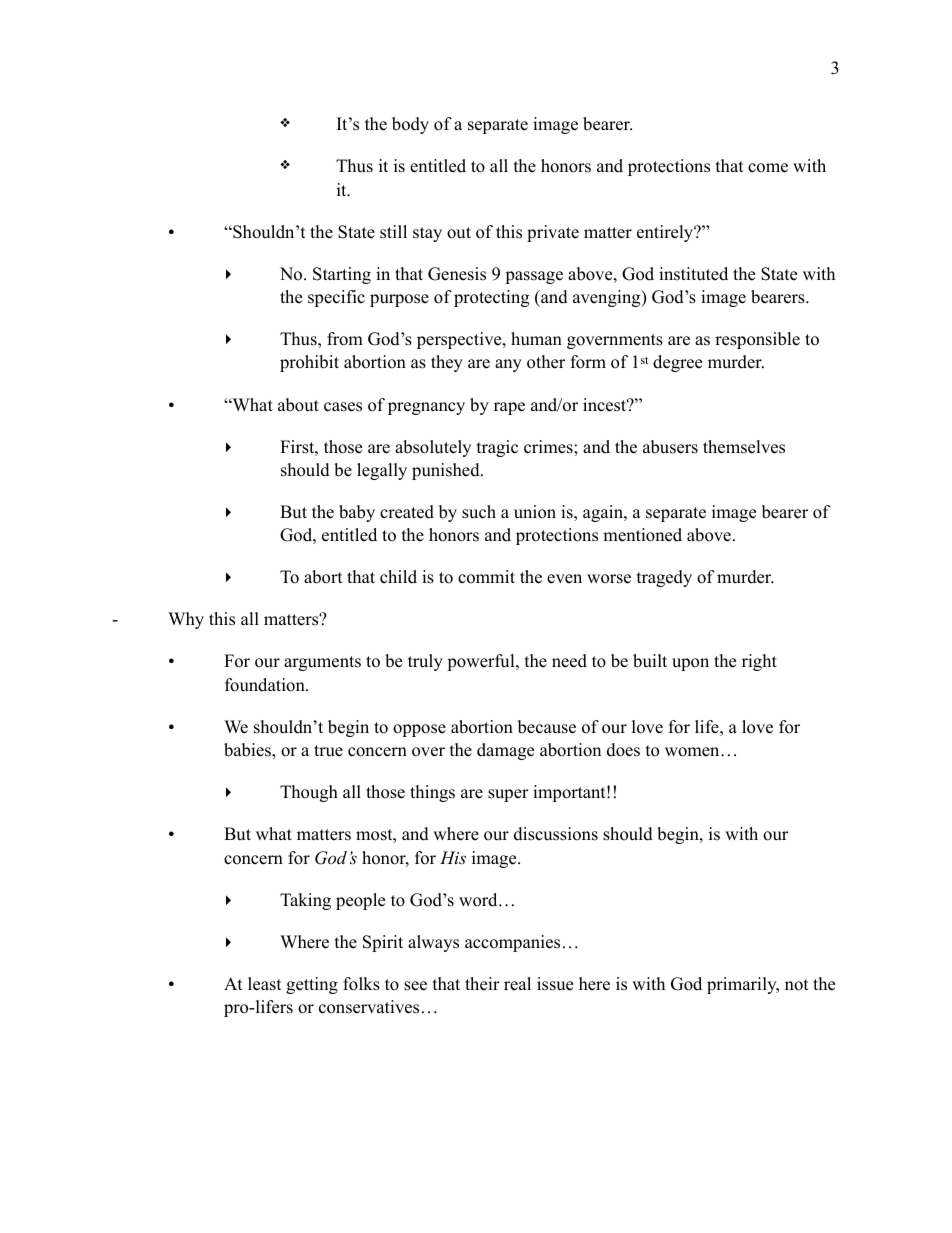  I want to click on commit, so click(486, 577).
